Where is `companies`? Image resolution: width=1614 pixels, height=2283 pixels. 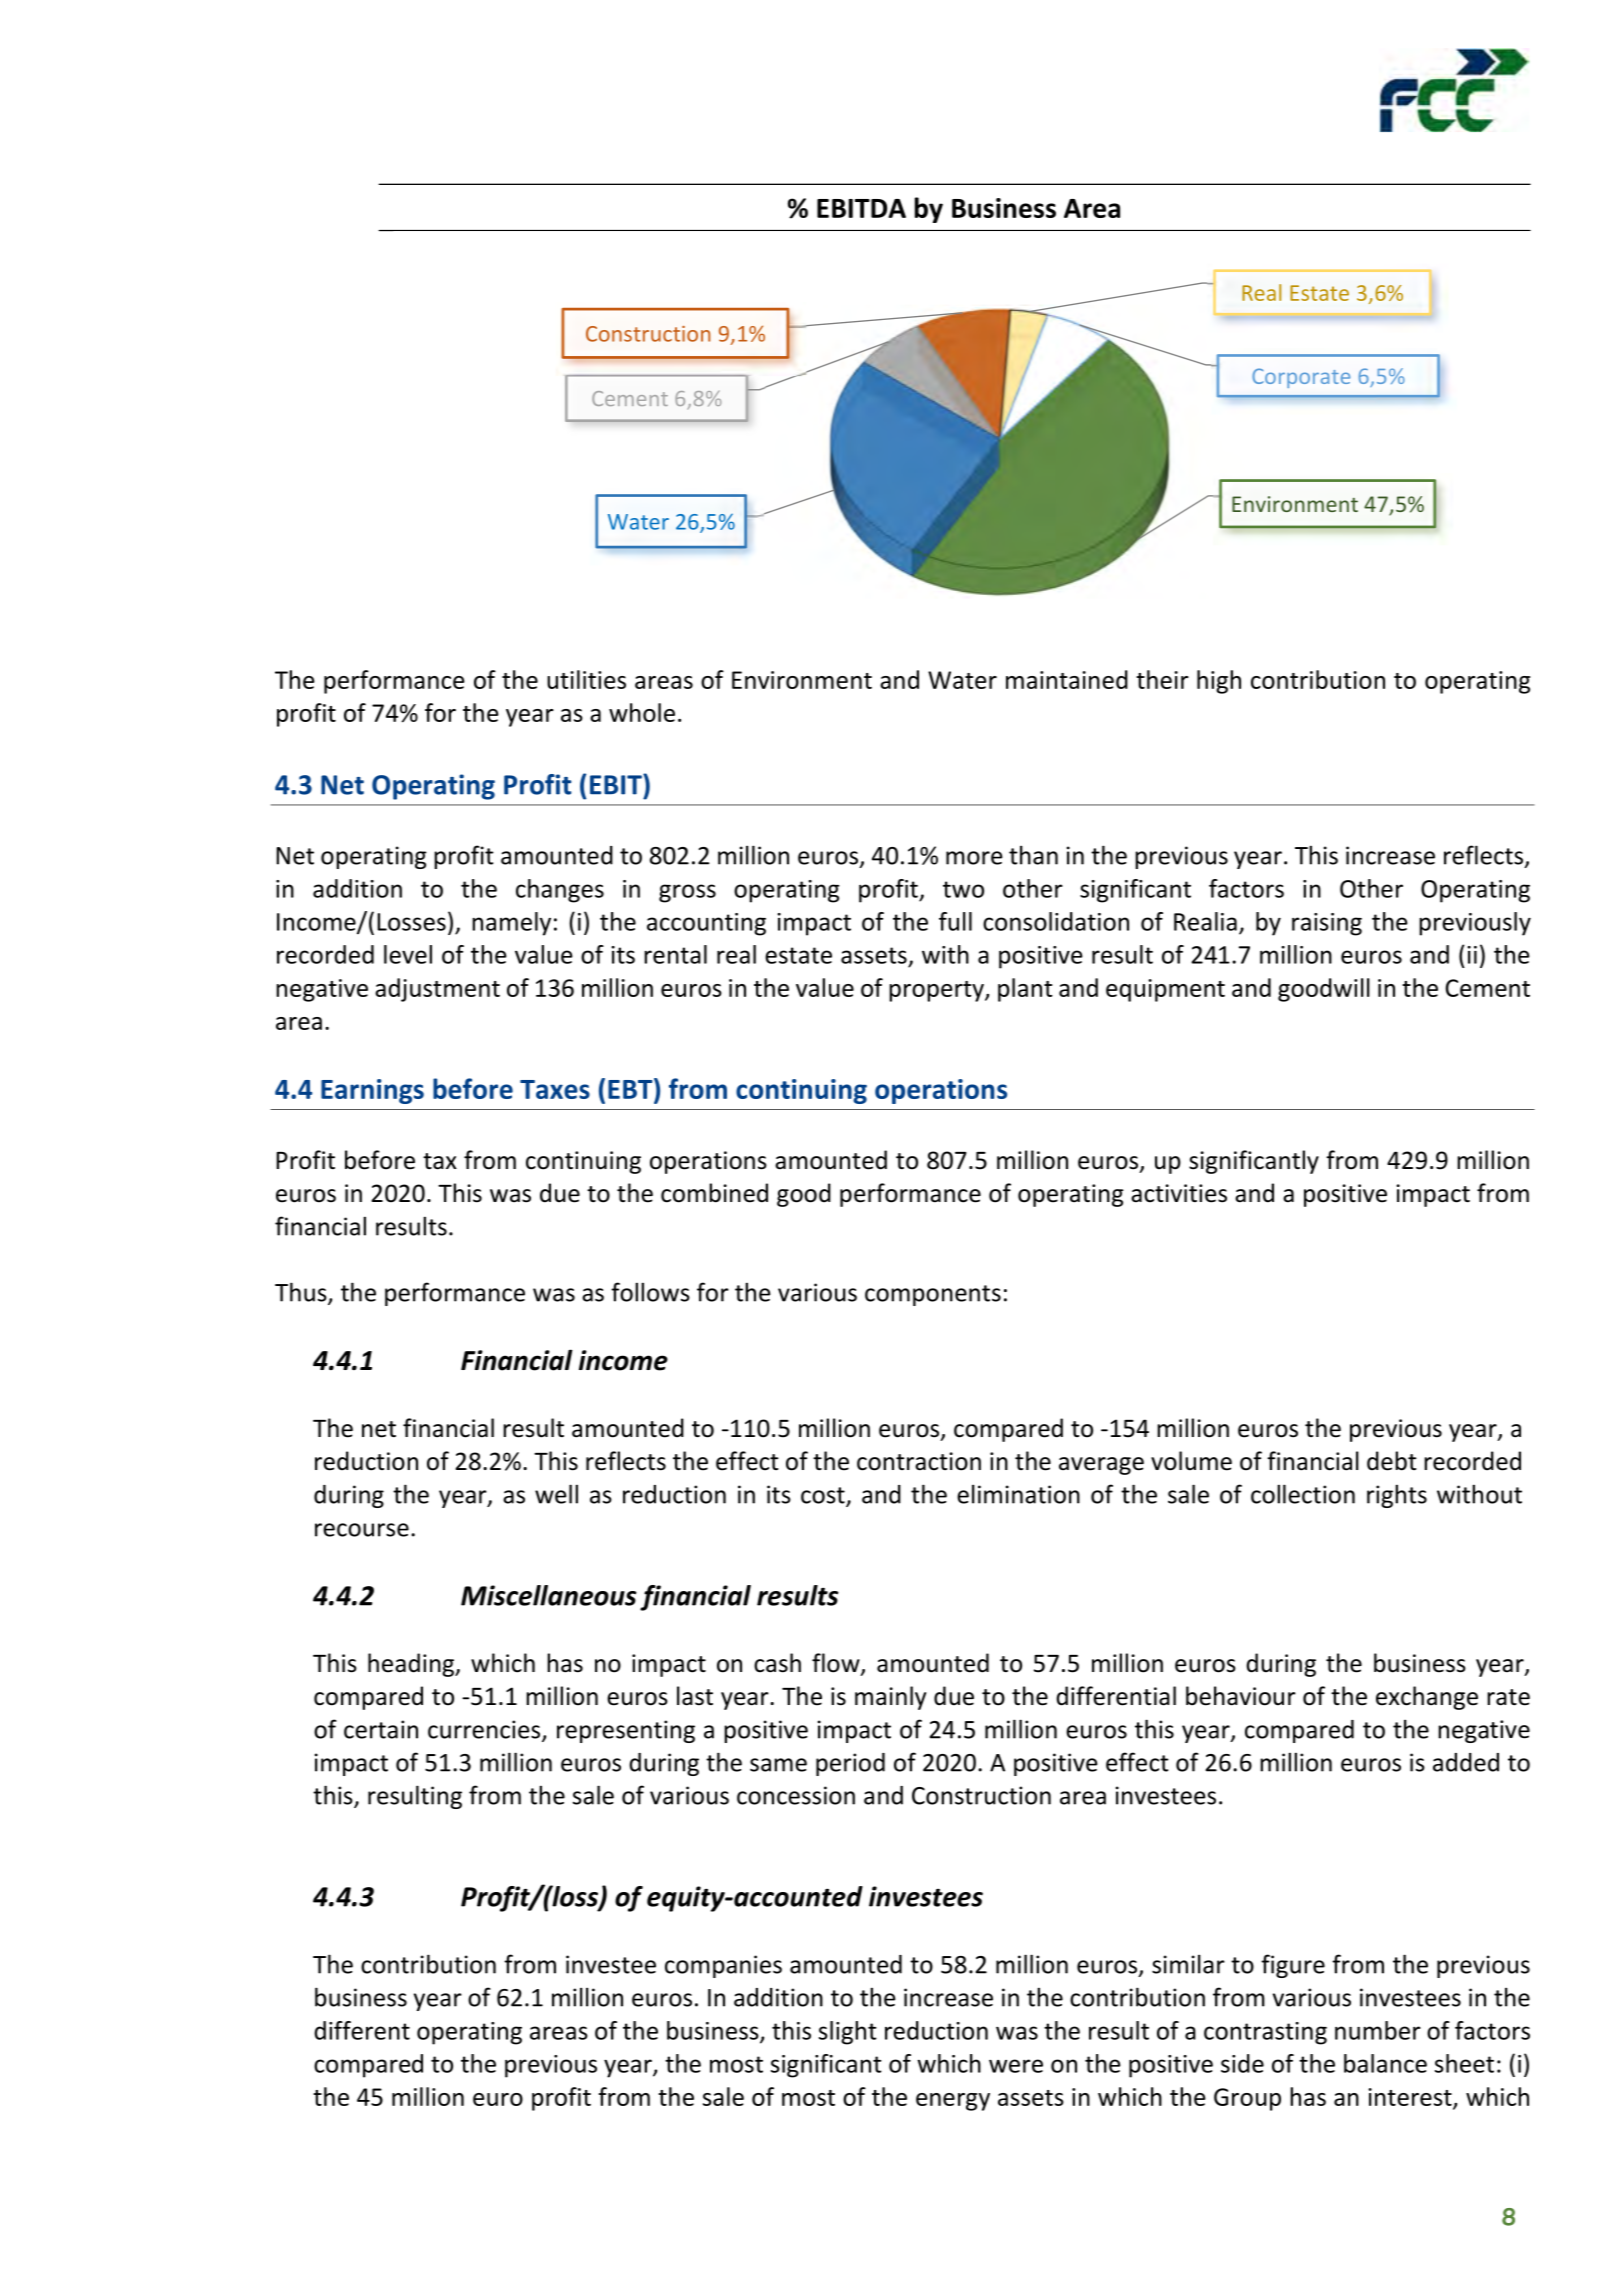 companies is located at coordinates (723, 1966).
